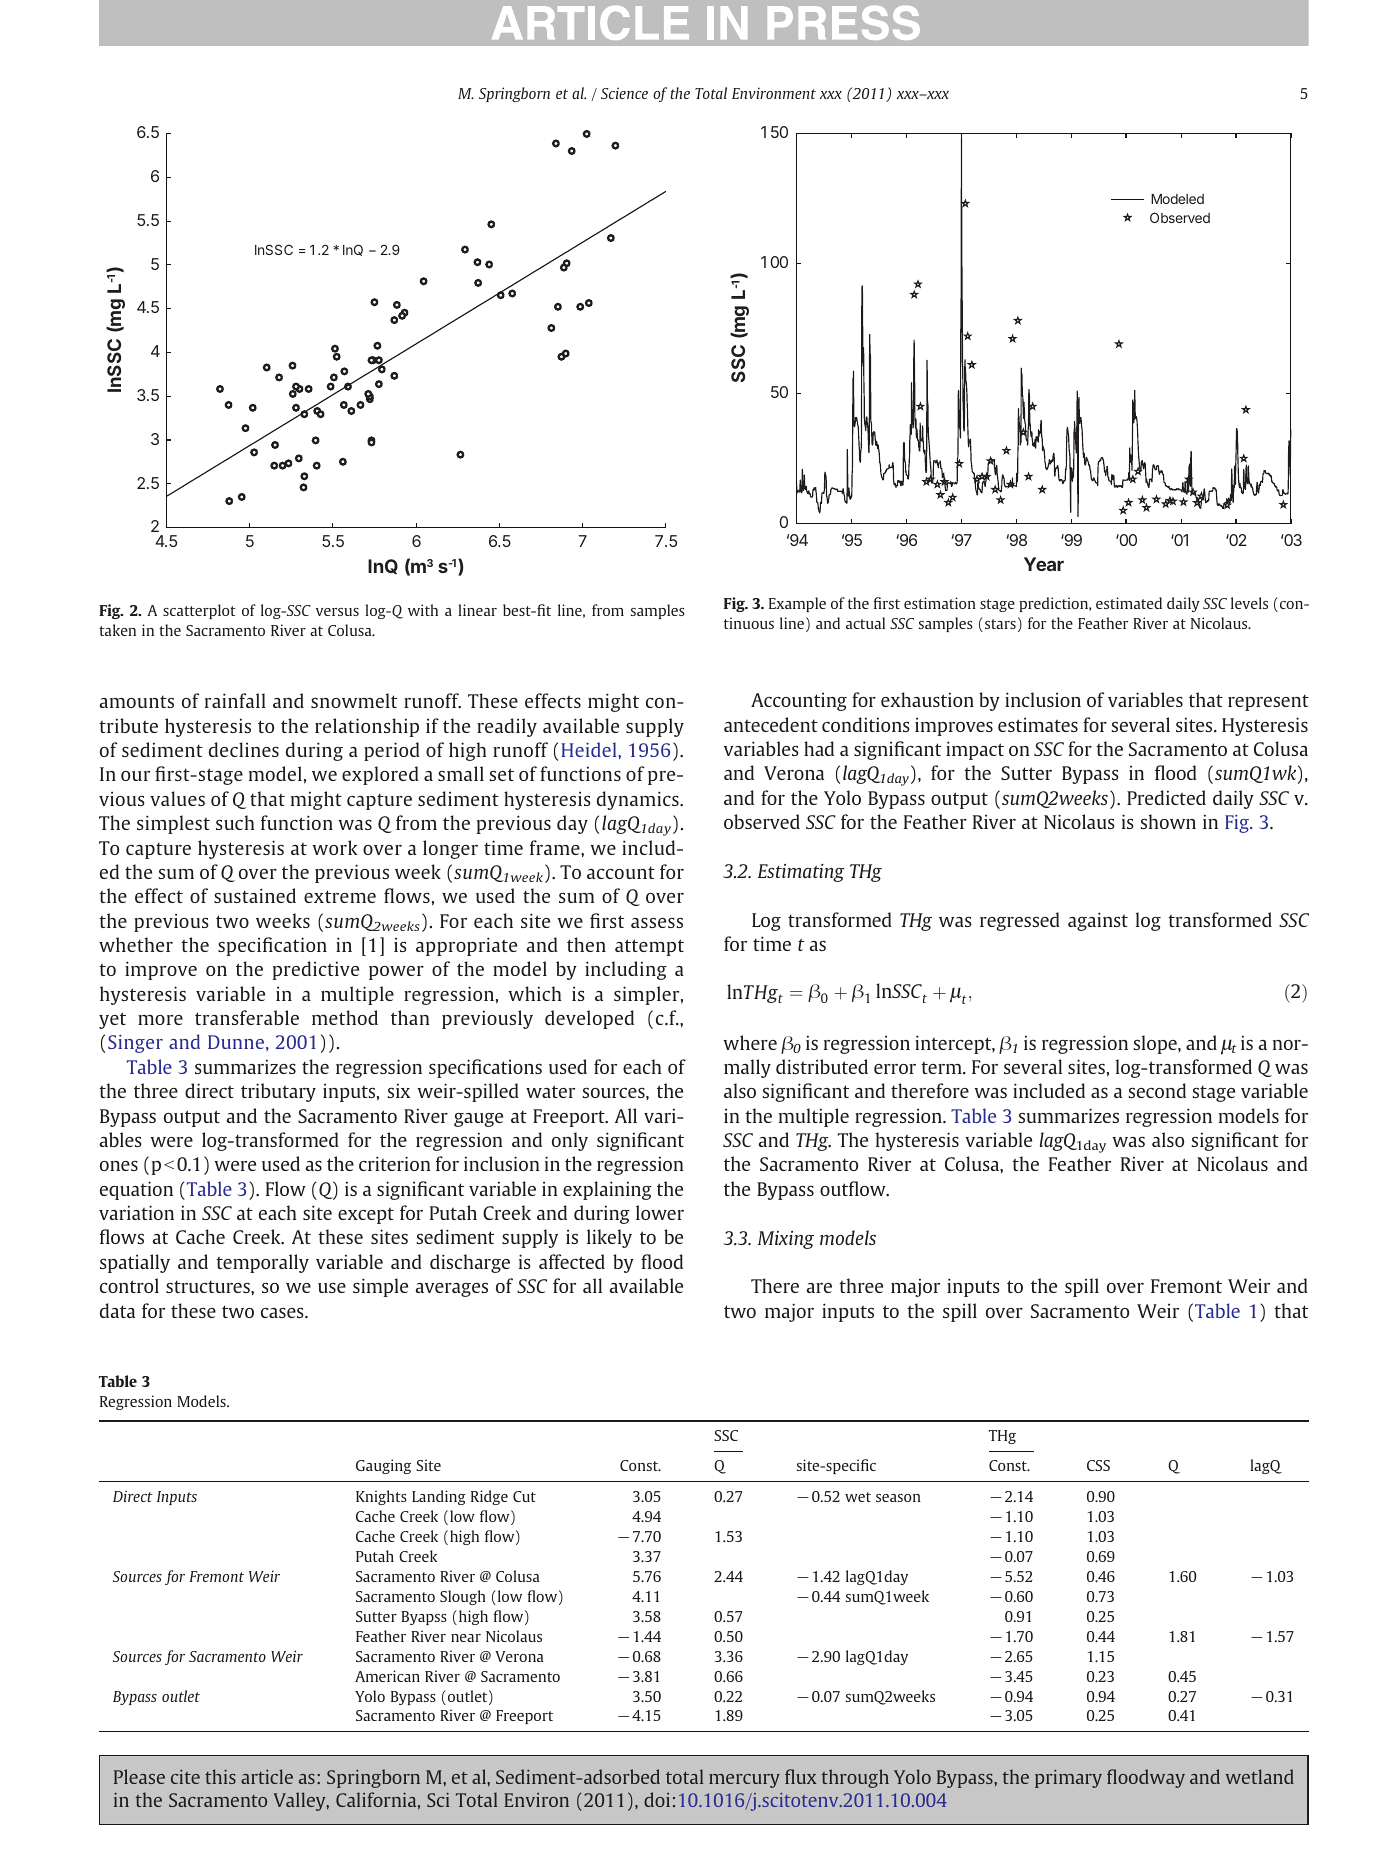  What do you see at coordinates (235, 822) in the screenshot?
I see `such` at bounding box center [235, 822].
